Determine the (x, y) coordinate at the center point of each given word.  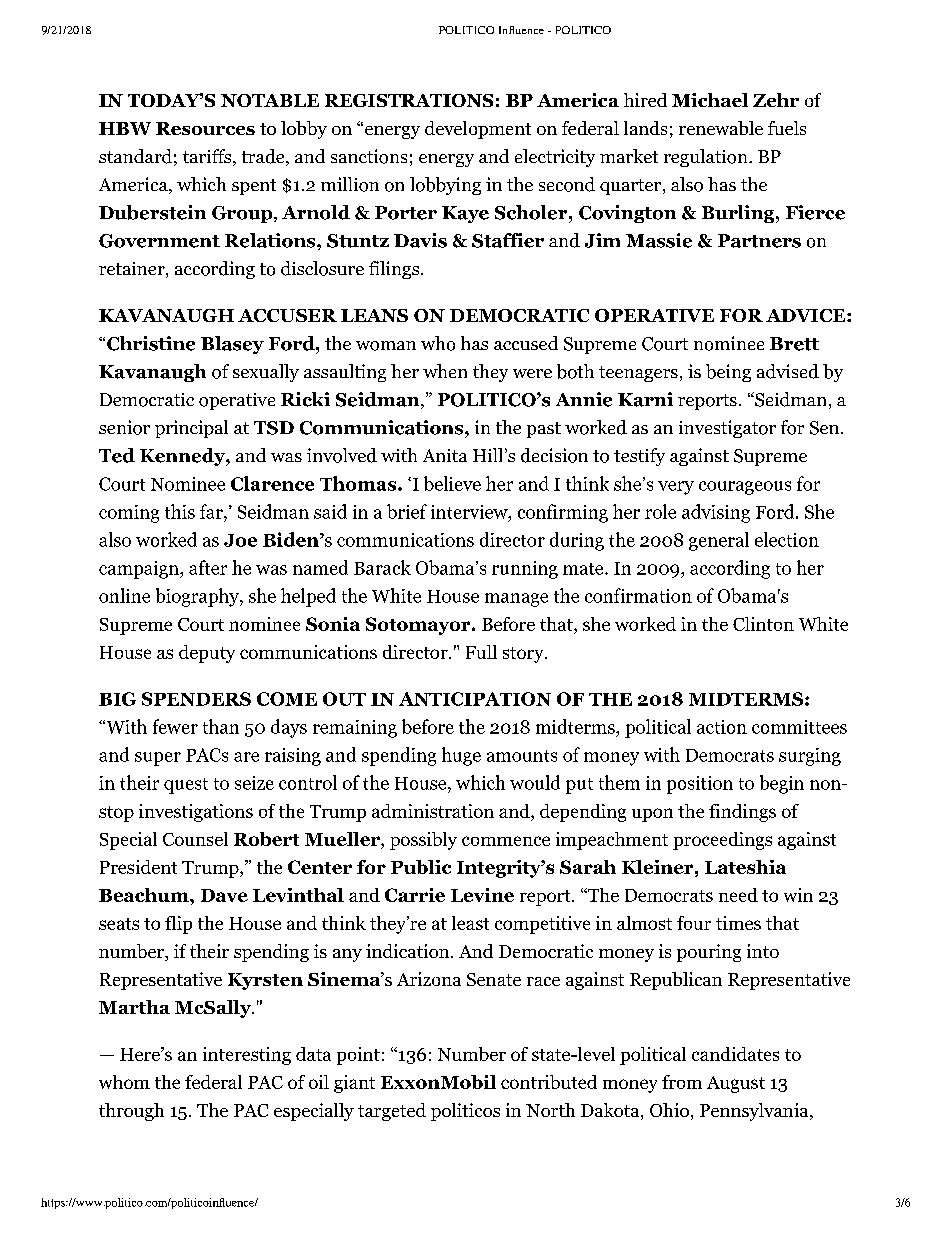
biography (198, 597)
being (728, 373)
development (478, 130)
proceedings (722, 841)
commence (506, 841)
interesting (247, 1056)
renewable (721, 128)
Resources (205, 128)
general (719, 541)
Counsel (195, 839)
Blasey (232, 345)
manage (516, 600)
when (445, 371)
